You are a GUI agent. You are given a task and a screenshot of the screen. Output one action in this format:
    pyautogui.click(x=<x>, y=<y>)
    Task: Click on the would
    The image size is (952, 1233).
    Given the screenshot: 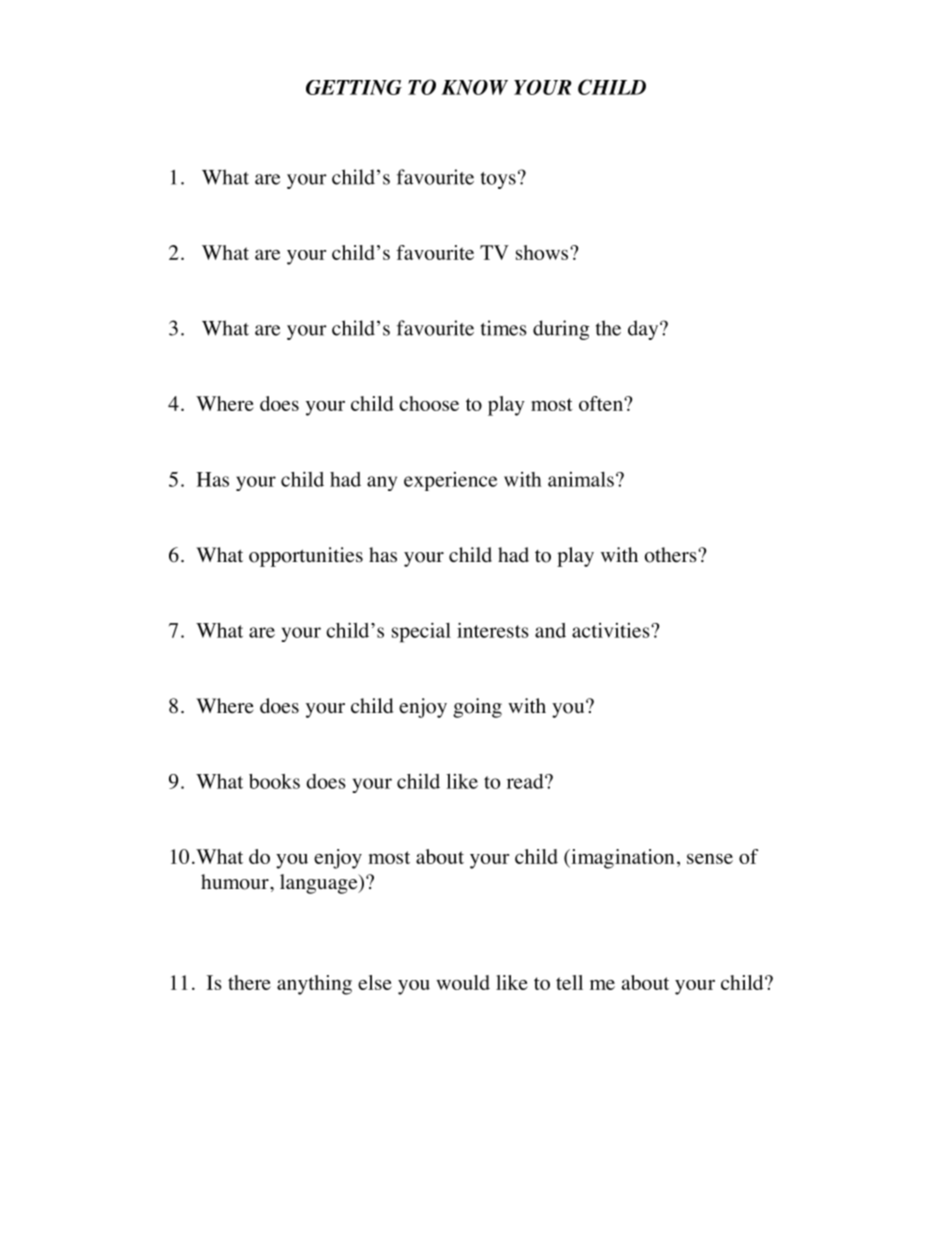 What is the action you would take?
    pyautogui.click(x=463, y=982)
